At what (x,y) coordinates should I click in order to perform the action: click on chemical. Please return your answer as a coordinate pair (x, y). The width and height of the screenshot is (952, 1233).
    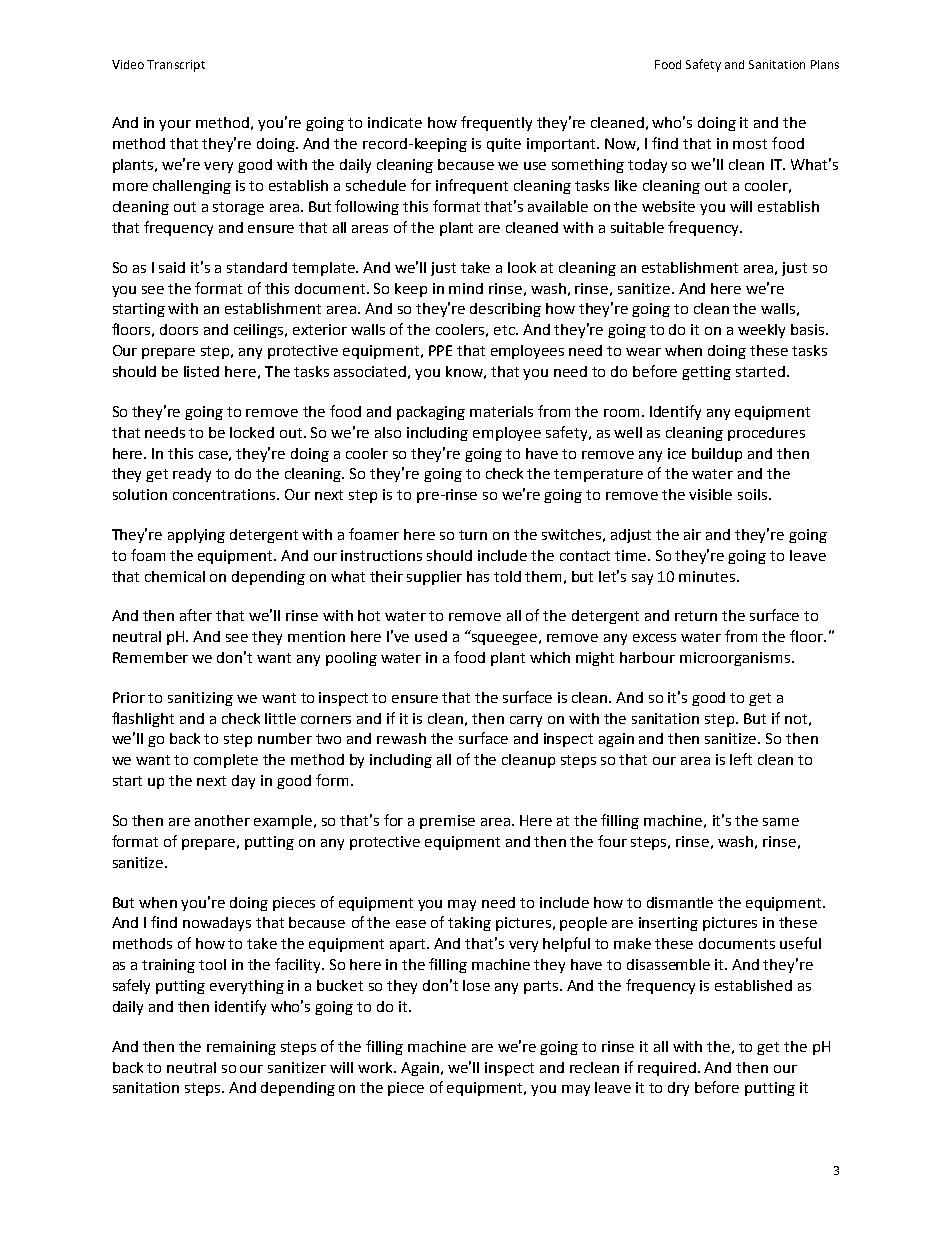
    Looking at the image, I should click on (175, 576).
